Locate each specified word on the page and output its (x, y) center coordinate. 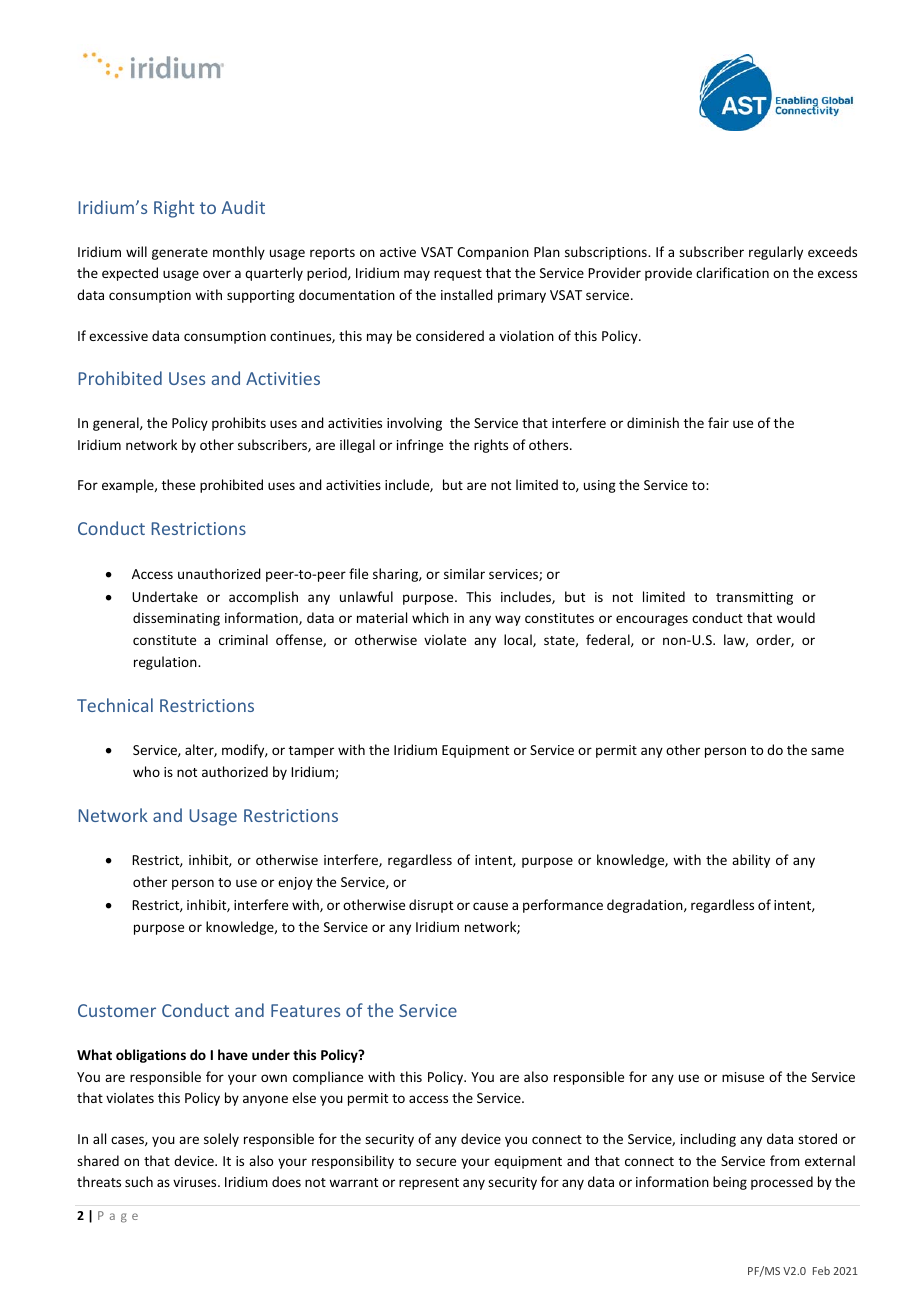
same (827, 751)
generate (180, 254)
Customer (117, 1010)
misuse (743, 1077)
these (178, 484)
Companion (493, 253)
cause (490, 906)
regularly (776, 253)
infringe (420, 446)
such (139, 1181)
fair (718, 422)
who (146, 771)
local (519, 640)
